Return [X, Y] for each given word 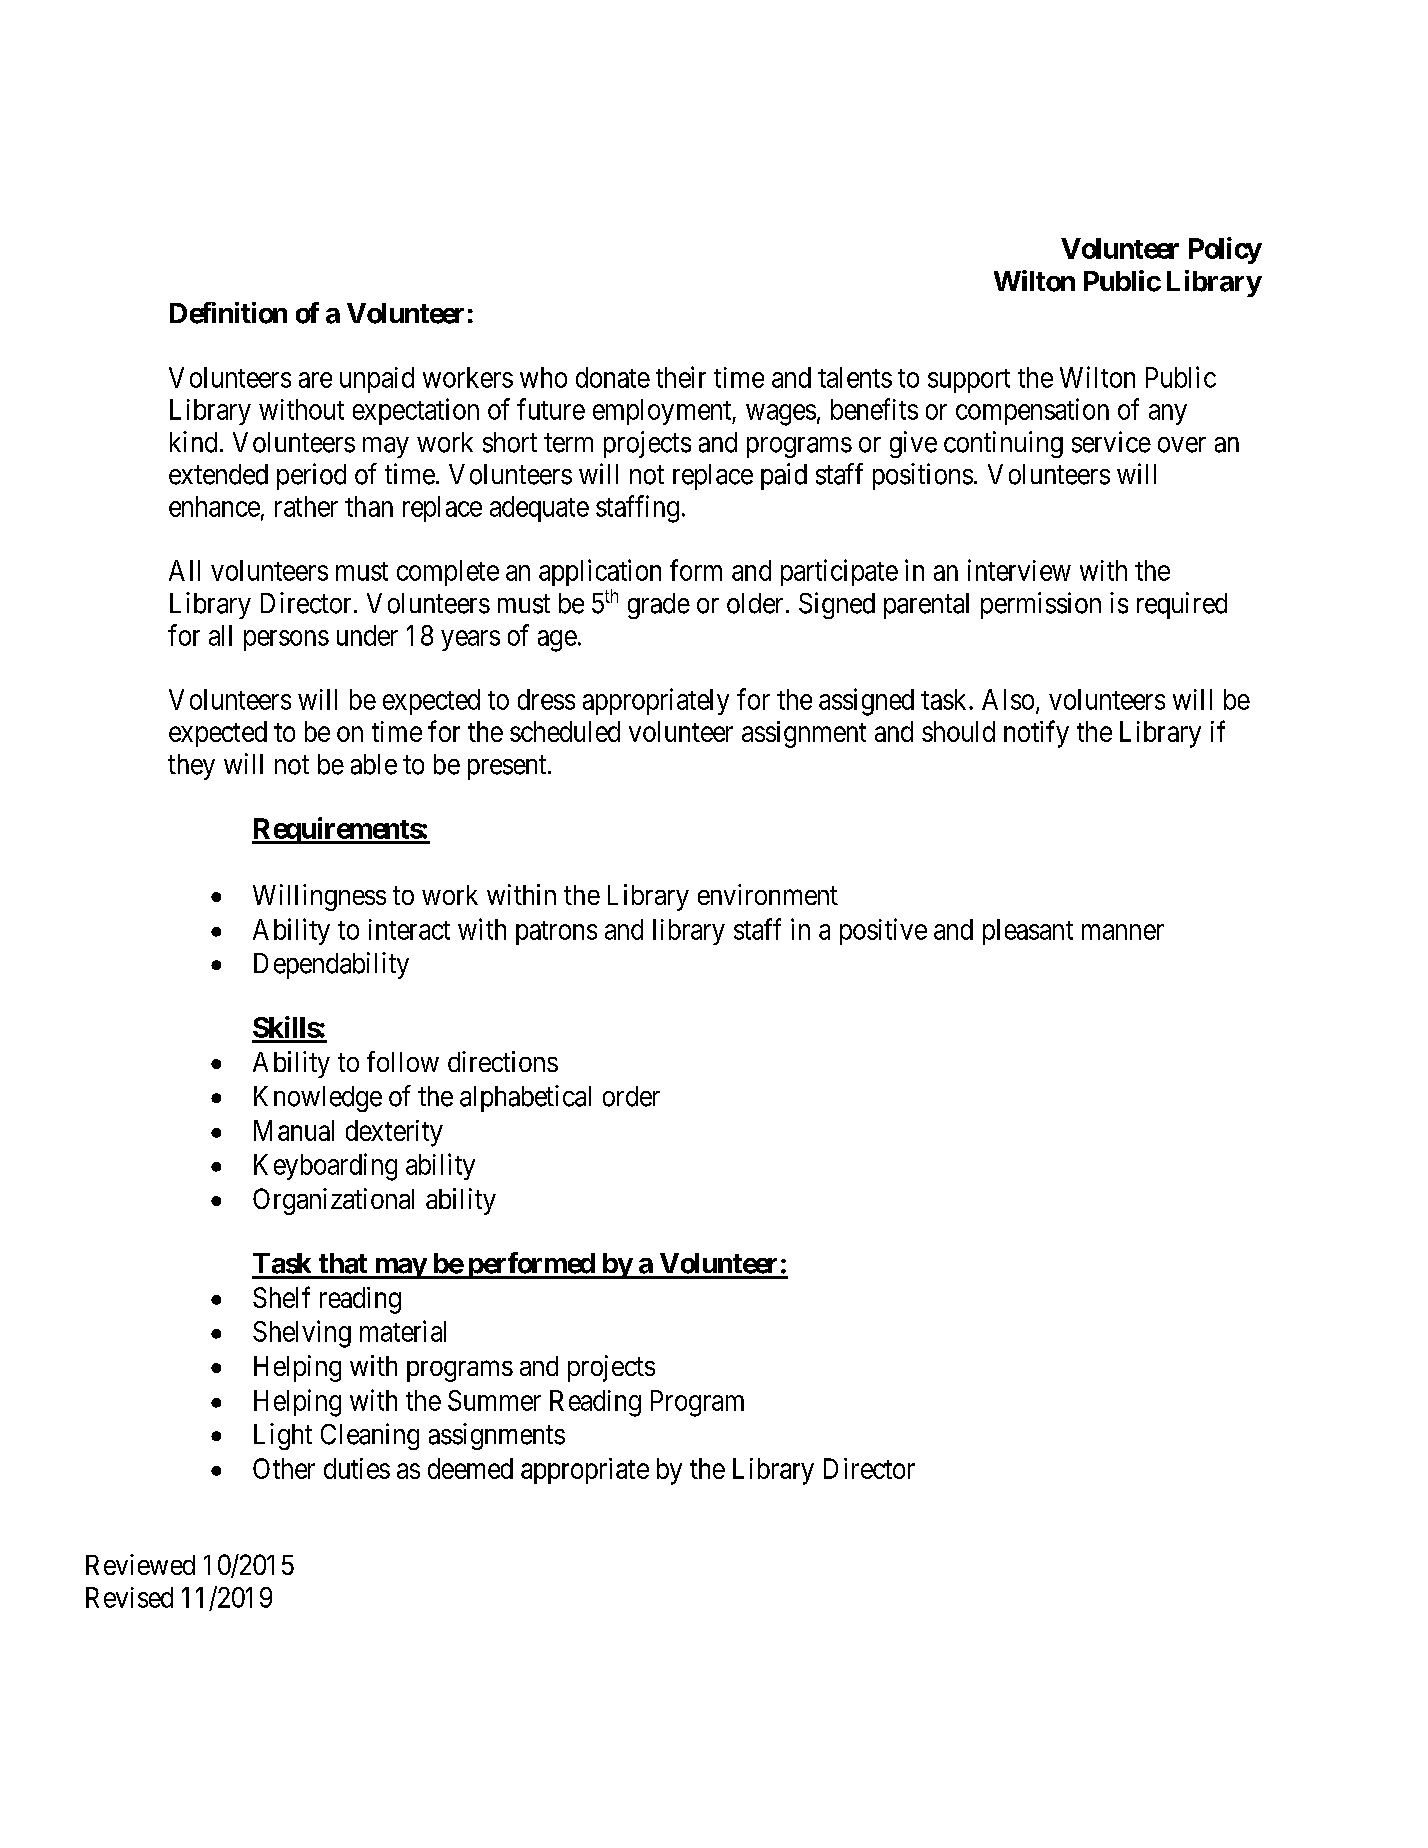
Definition [228, 313]
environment [768, 894]
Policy [1225, 250]
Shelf [281, 1297]
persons [286, 640]
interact [409, 929]
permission [1041, 605]
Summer [494, 1400]
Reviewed [140, 1564]
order [631, 1096]
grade [659, 606]
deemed [470, 1468]
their [681, 377]
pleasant [1028, 932]
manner [1123, 932]
